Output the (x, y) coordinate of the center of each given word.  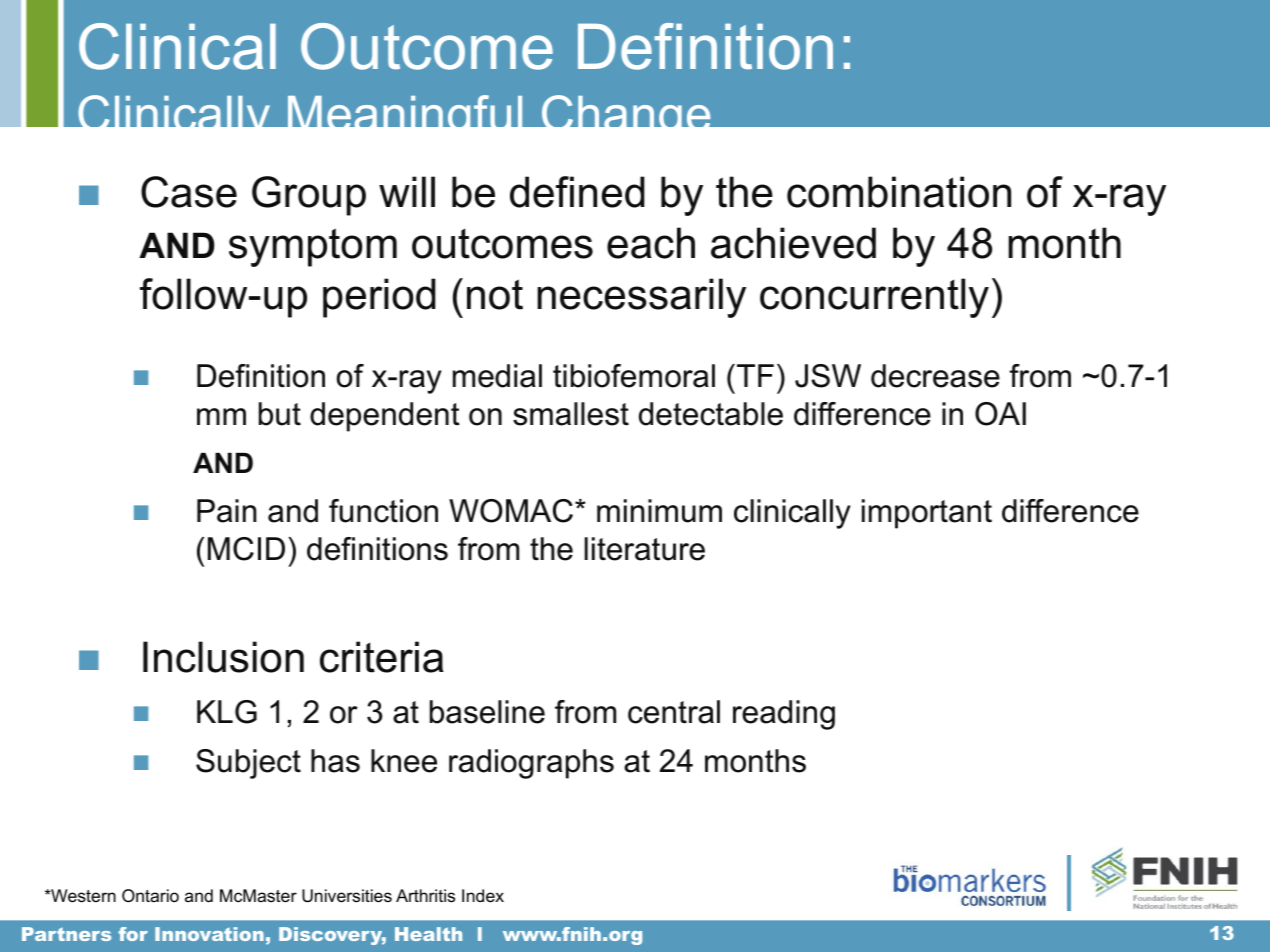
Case (189, 192)
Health (428, 934)
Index (483, 896)
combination (899, 192)
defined (577, 192)
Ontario (150, 895)
